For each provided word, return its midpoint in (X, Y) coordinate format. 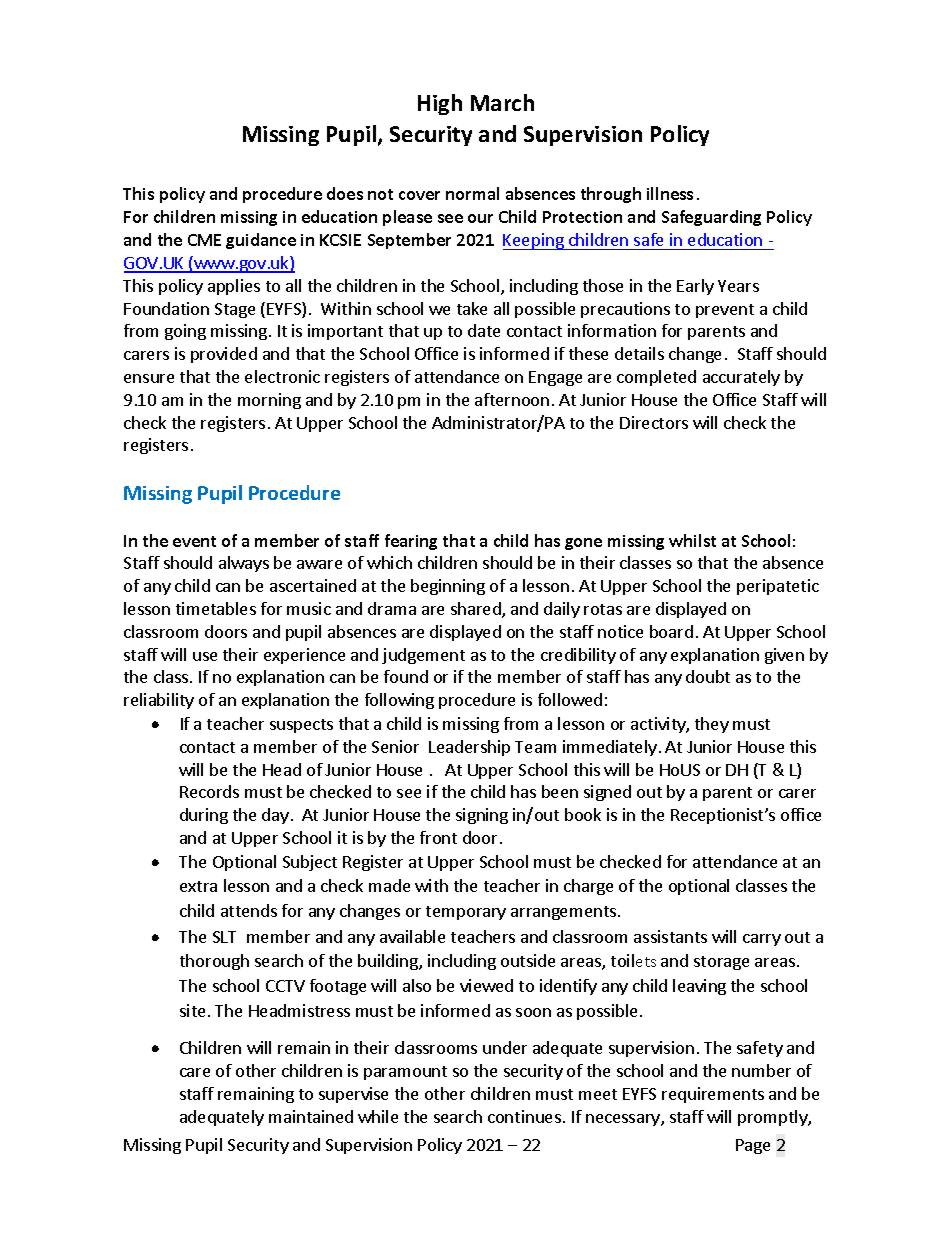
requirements (713, 1095)
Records (209, 791)
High (440, 104)
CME (204, 240)
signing (482, 816)
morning (269, 401)
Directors (654, 422)
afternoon (512, 399)
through (611, 195)
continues (524, 1116)
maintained (311, 1116)
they (712, 725)
